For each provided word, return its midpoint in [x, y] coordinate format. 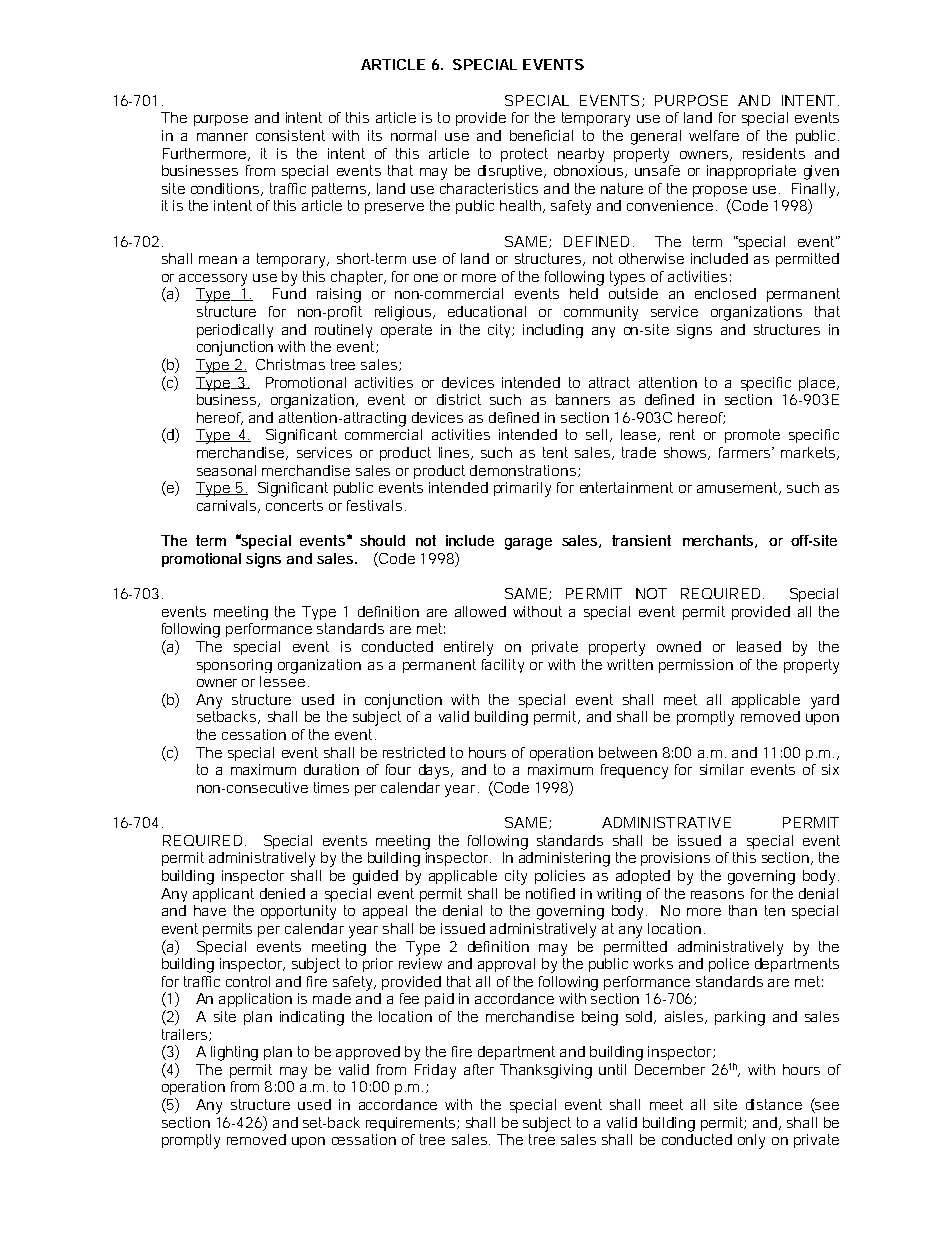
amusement [739, 488]
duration [331, 769]
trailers [186, 1035]
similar [722, 769]
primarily [522, 489]
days [436, 771]
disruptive [512, 172]
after [479, 1069]
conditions [227, 189]
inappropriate [751, 172]
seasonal [226, 470]
